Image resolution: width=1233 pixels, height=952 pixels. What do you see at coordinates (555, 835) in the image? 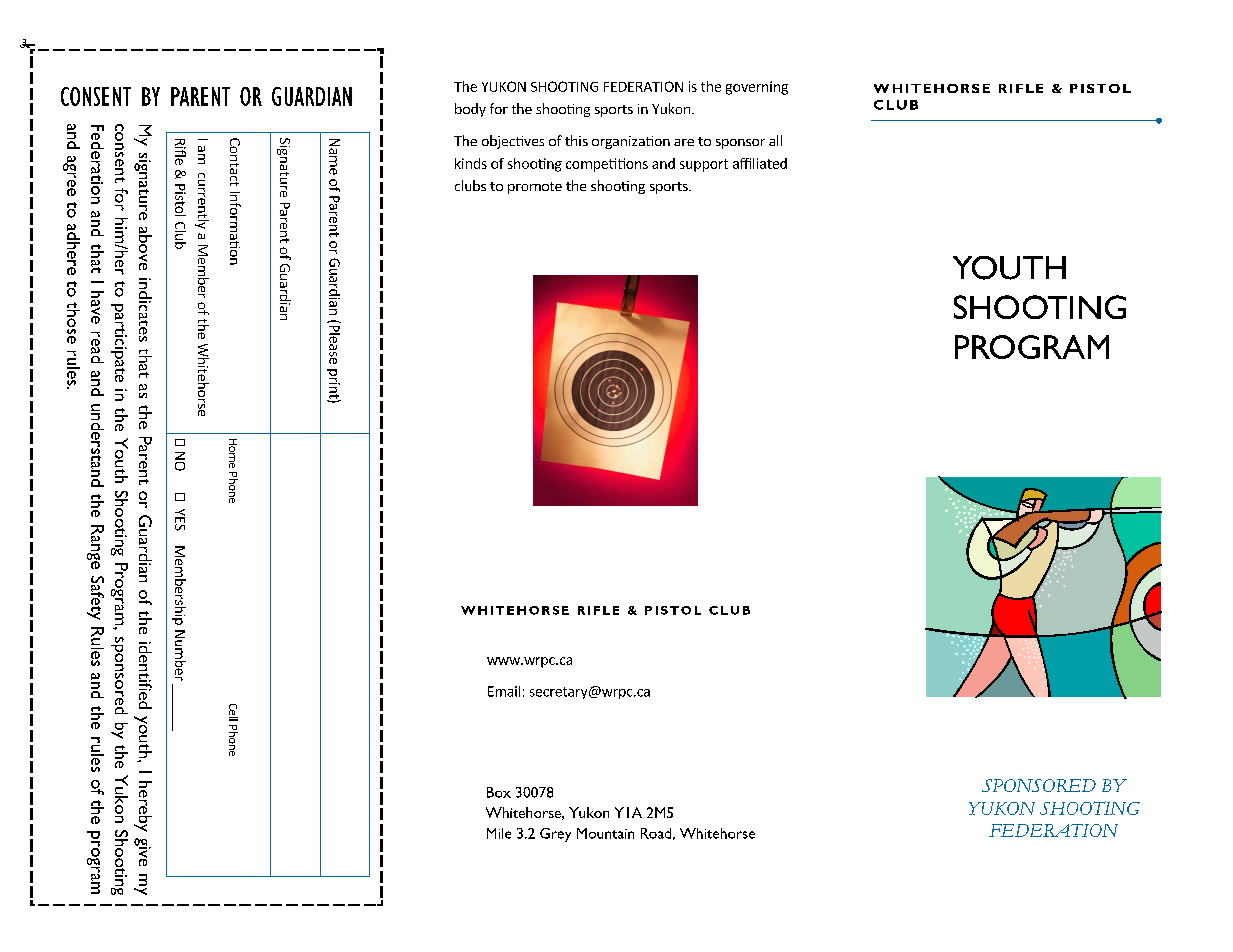
I see `Grey` at bounding box center [555, 835].
